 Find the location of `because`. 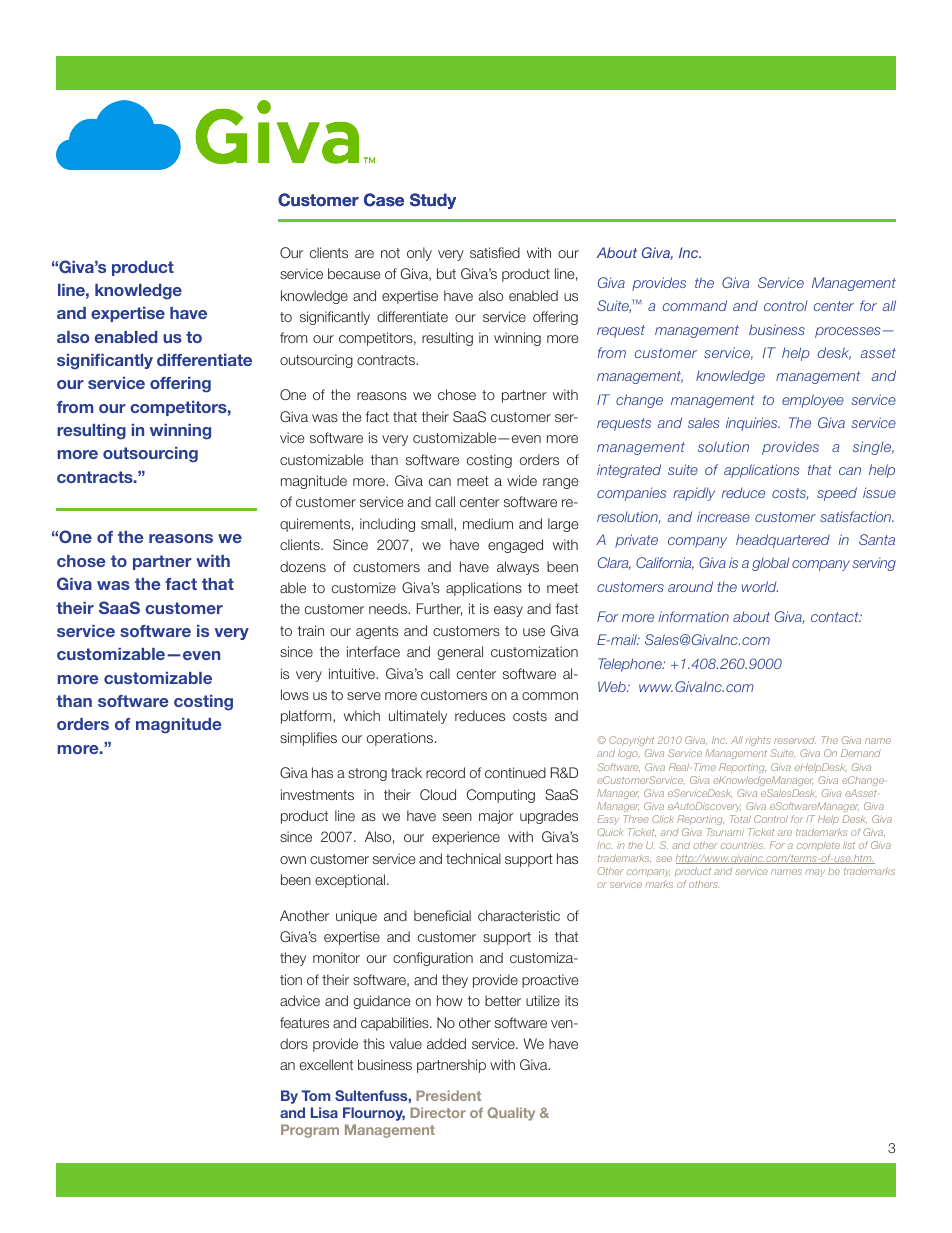

because is located at coordinates (354, 273).
